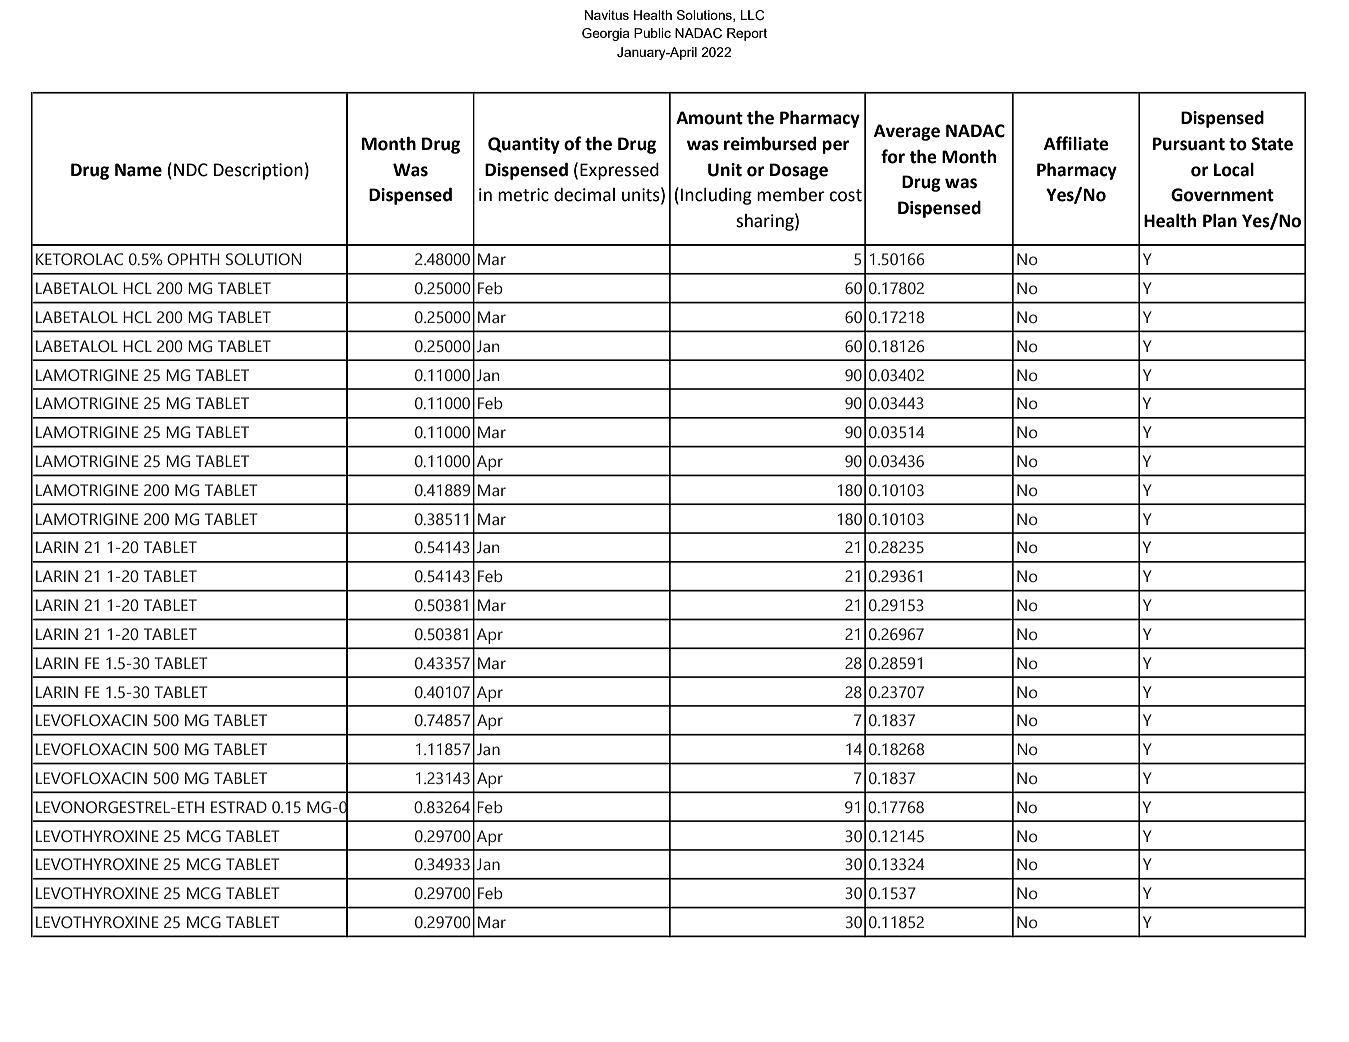  I want to click on Report, so click(747, 34).
